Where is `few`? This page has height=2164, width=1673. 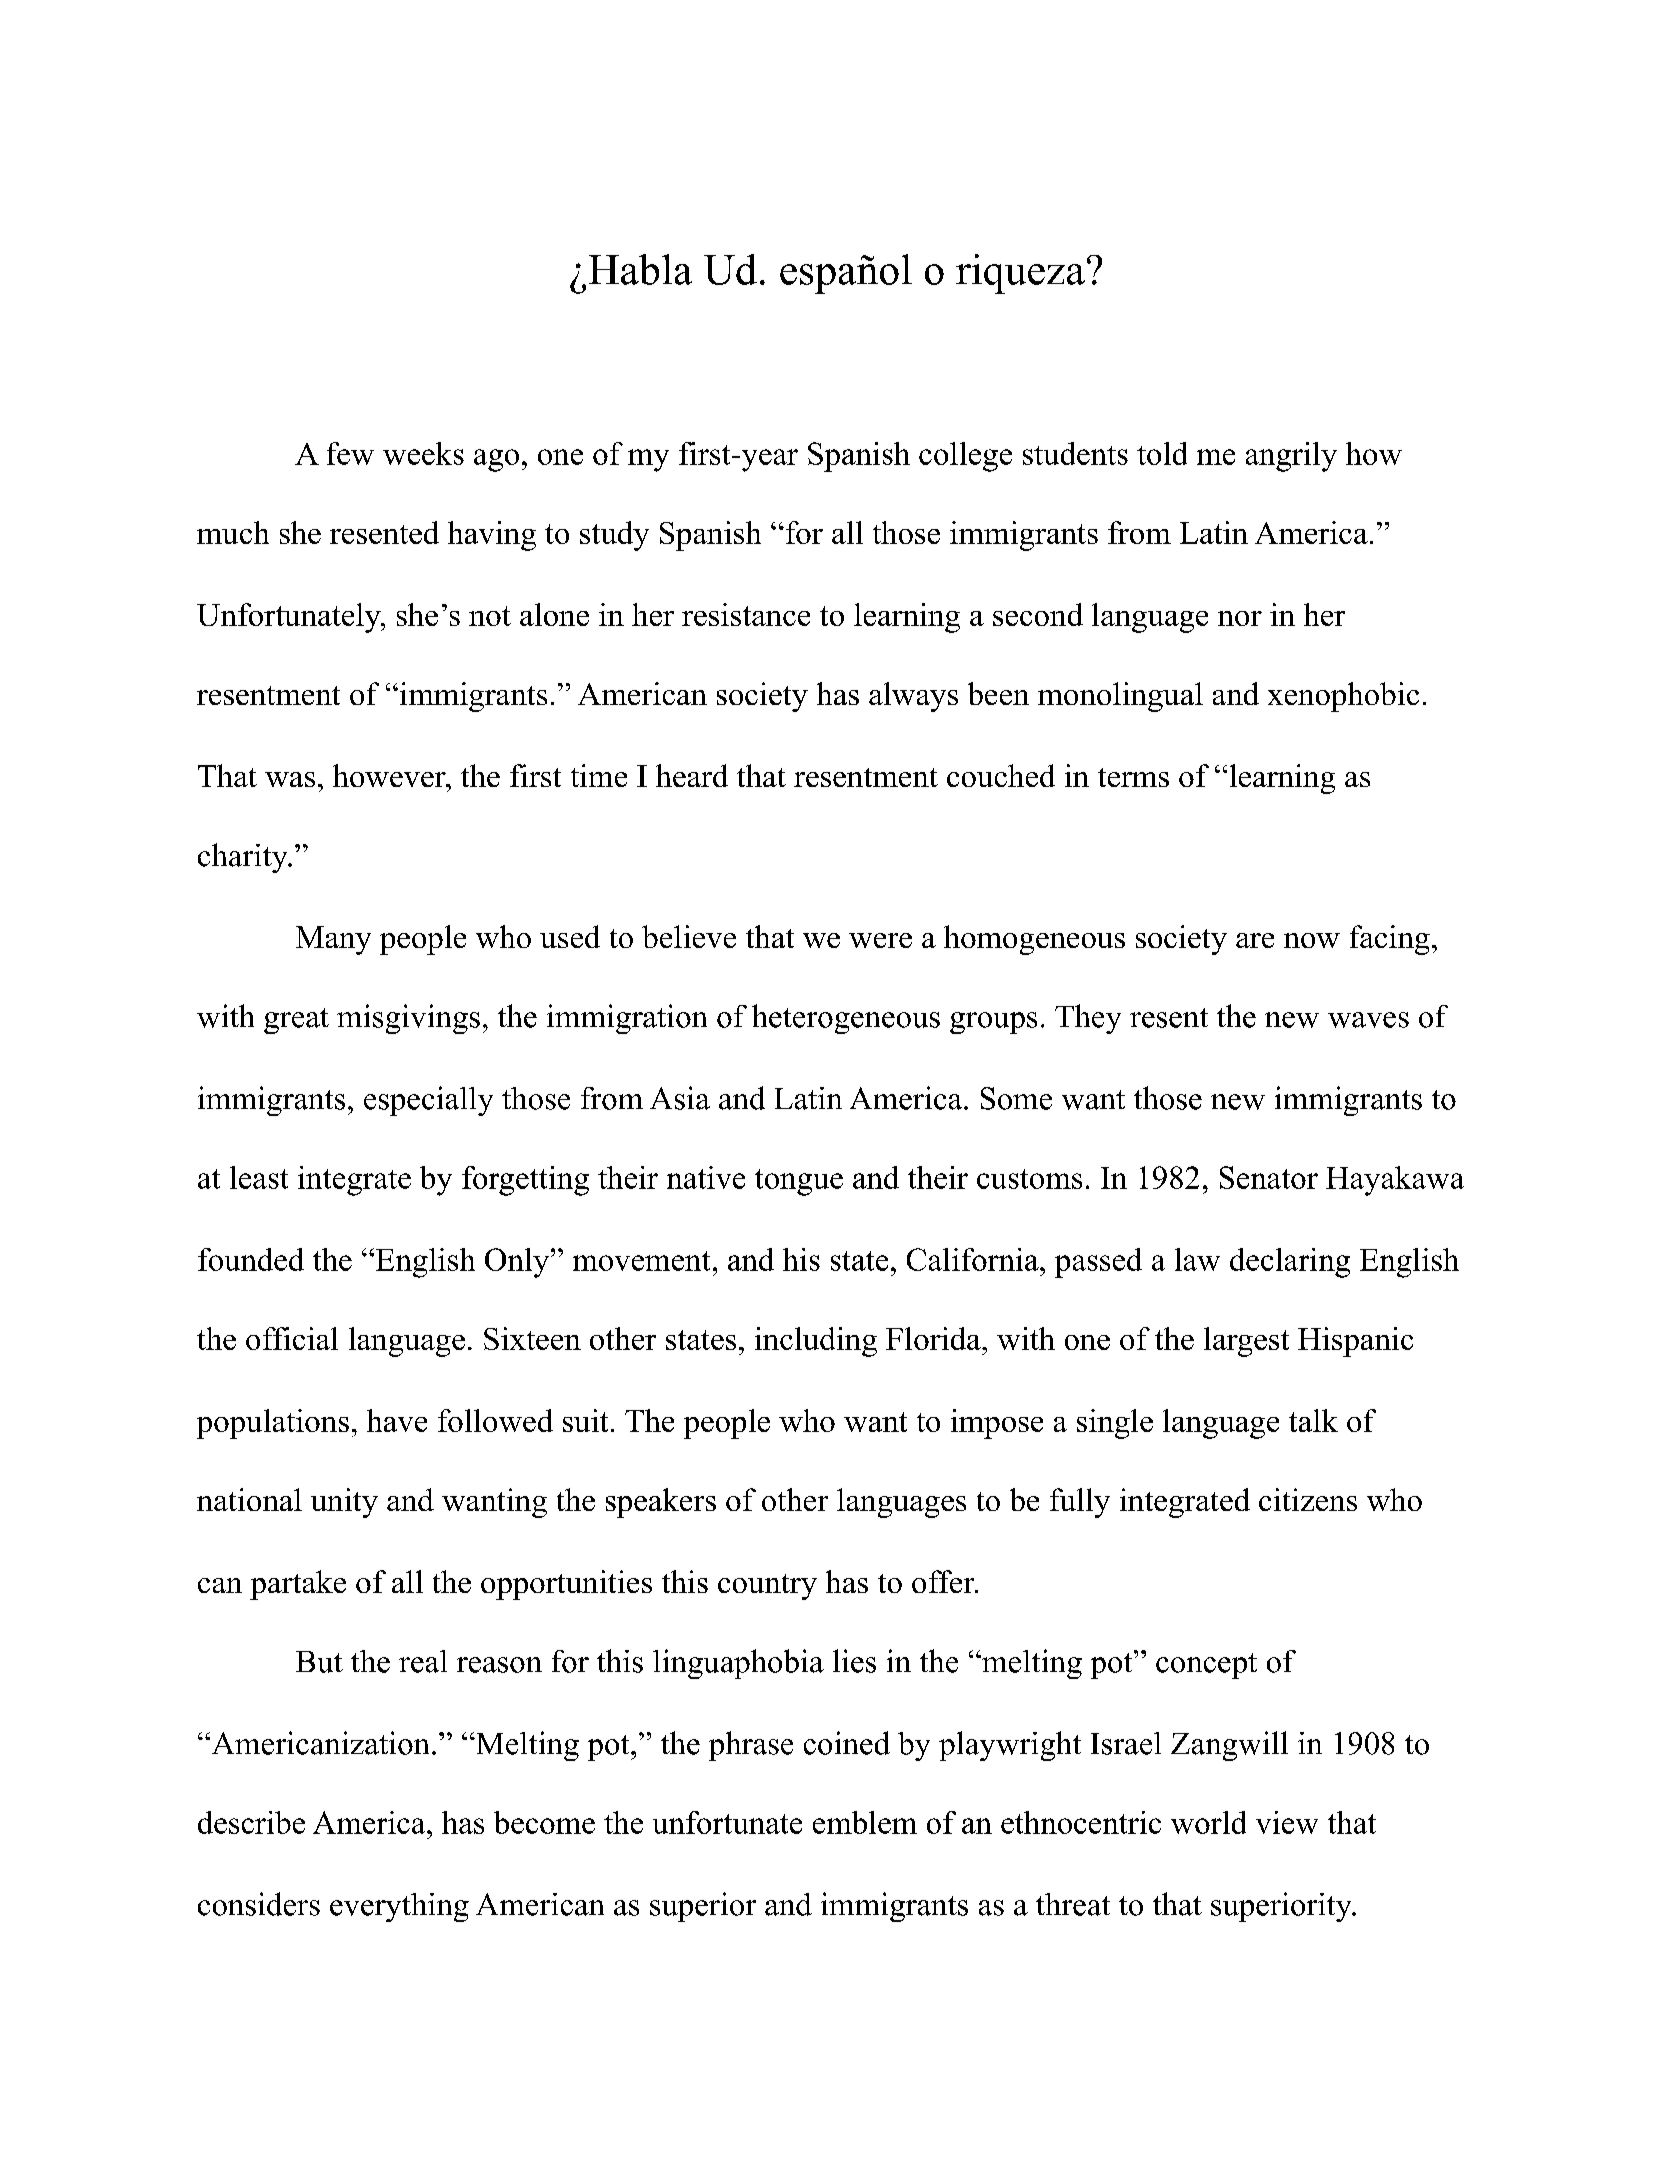 few is located at coordinates (350, 453).
